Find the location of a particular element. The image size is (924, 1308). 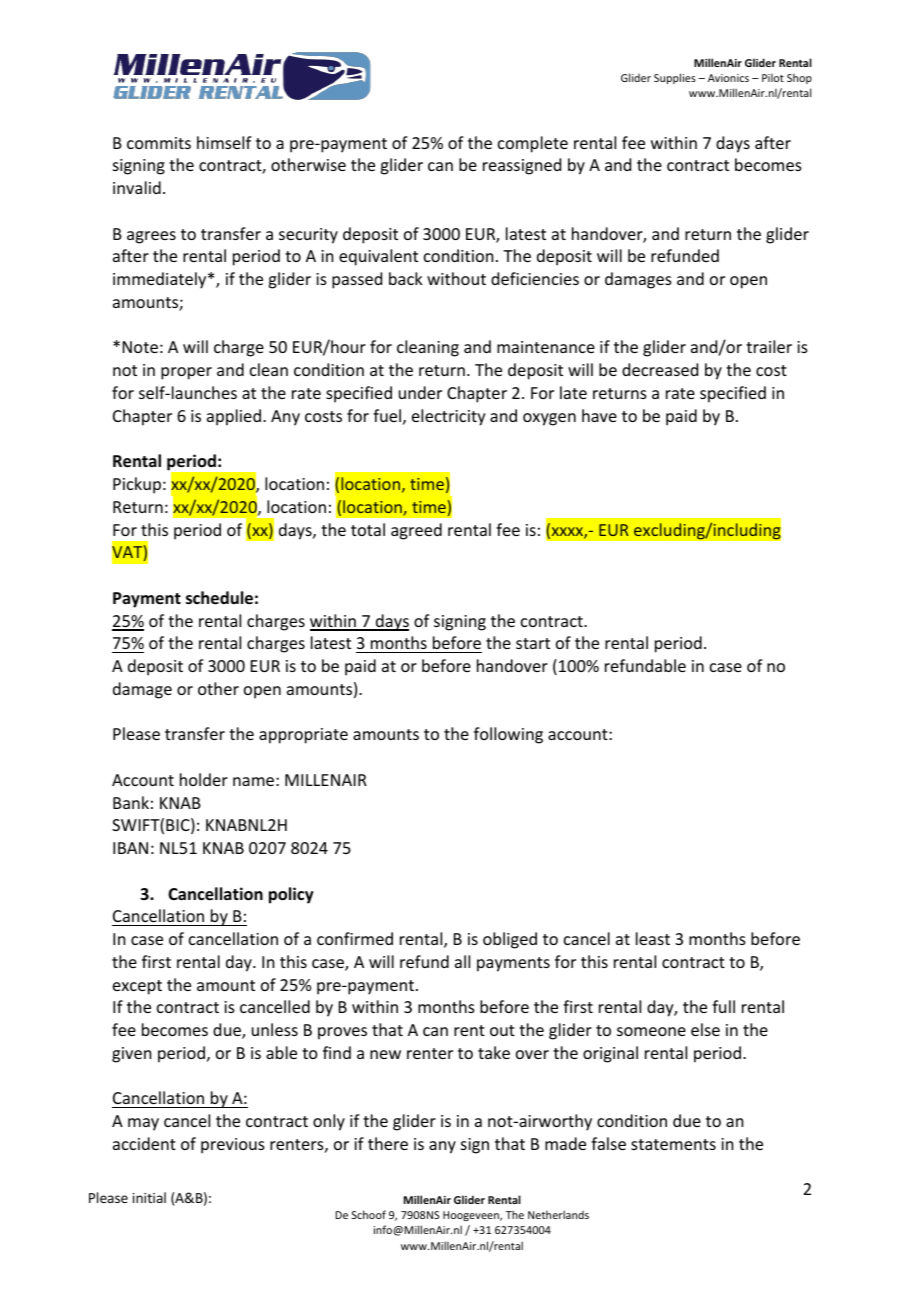

start is located at coordinates (533, 643).
